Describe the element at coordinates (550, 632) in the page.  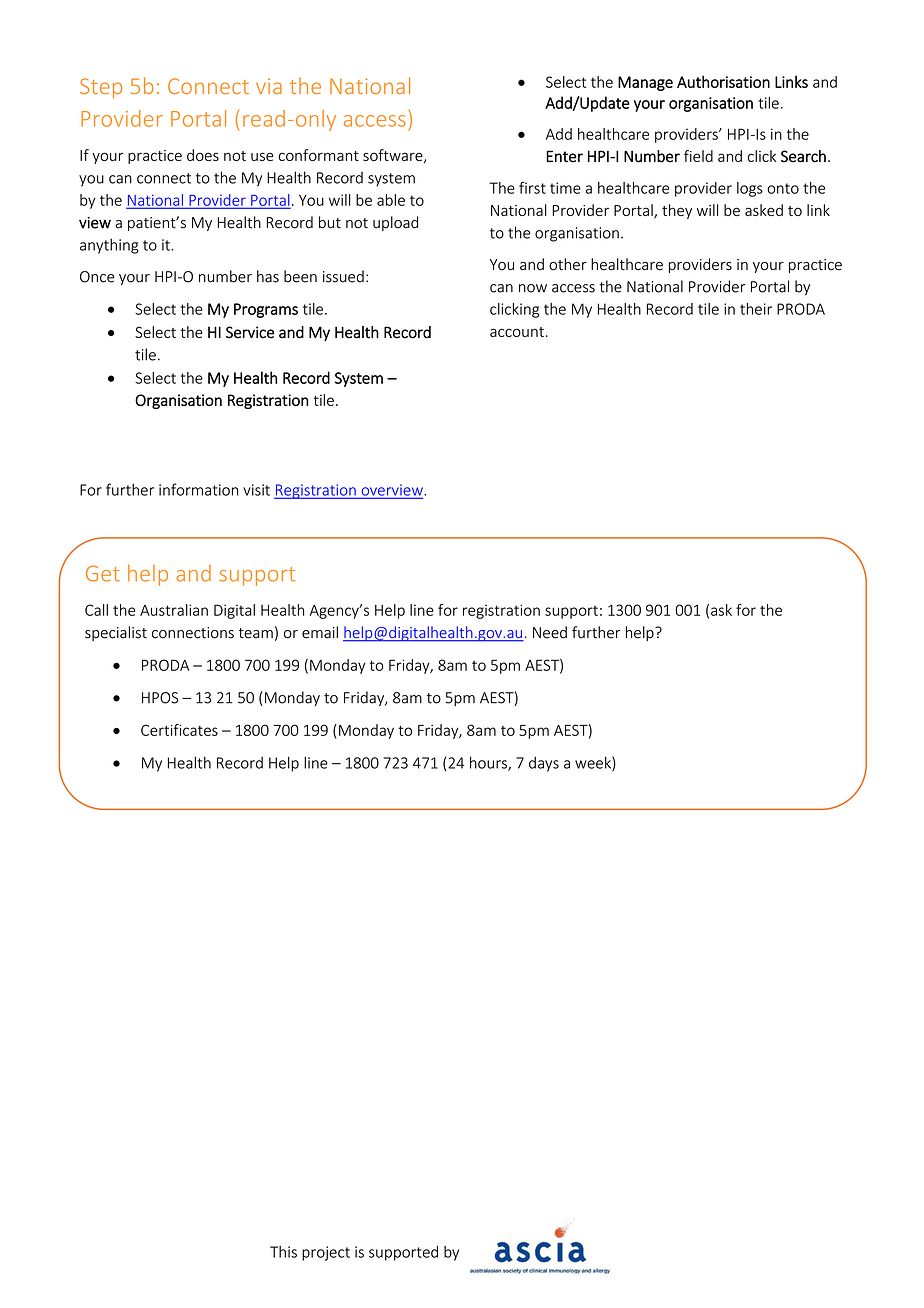
I see `Need` at that location.
